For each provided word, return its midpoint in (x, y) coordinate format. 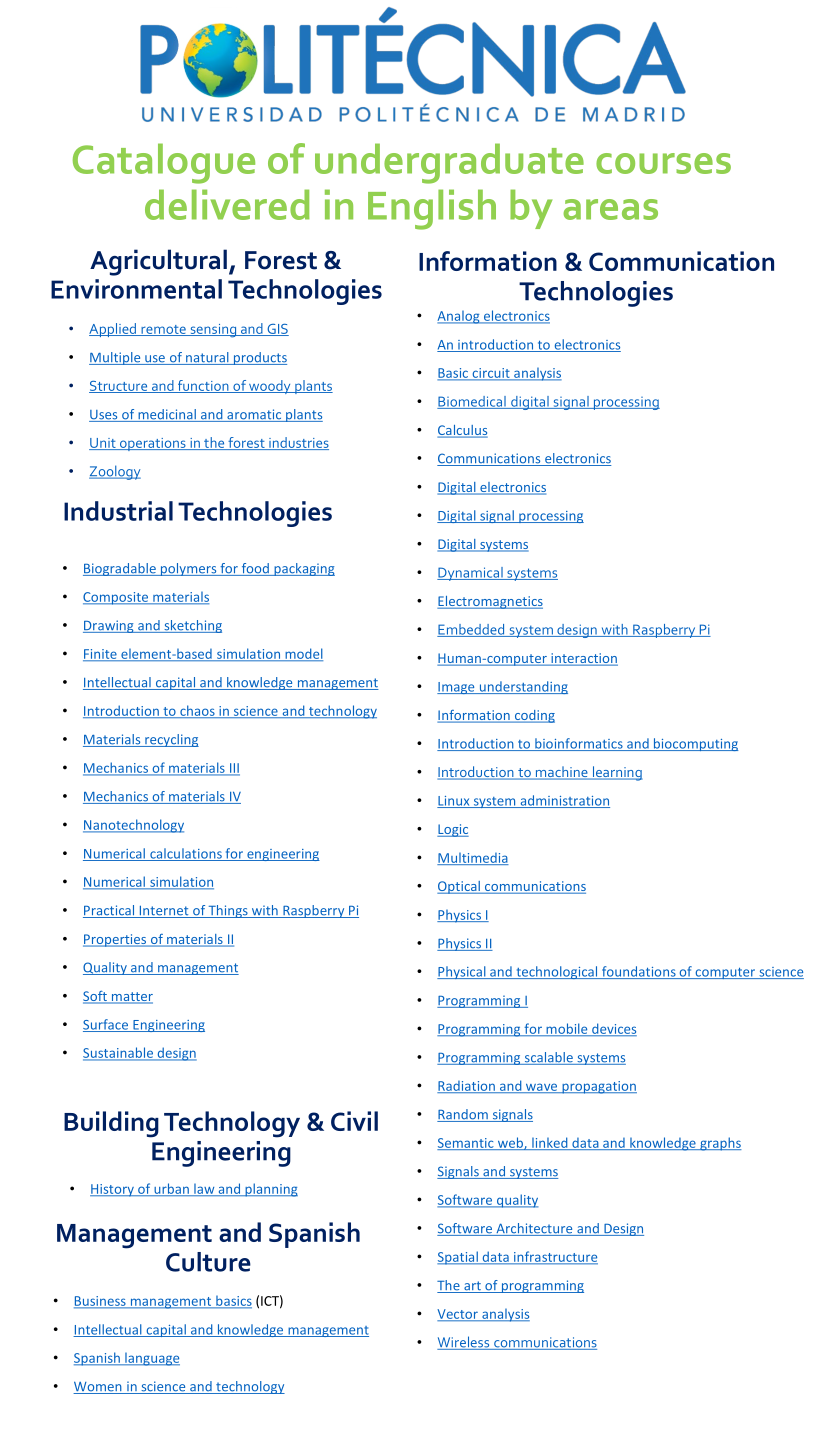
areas (610, 209)
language (151, 1359)
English (432, 209)
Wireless (464, 1343)
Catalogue (164, 163)
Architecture (534, 1229)
